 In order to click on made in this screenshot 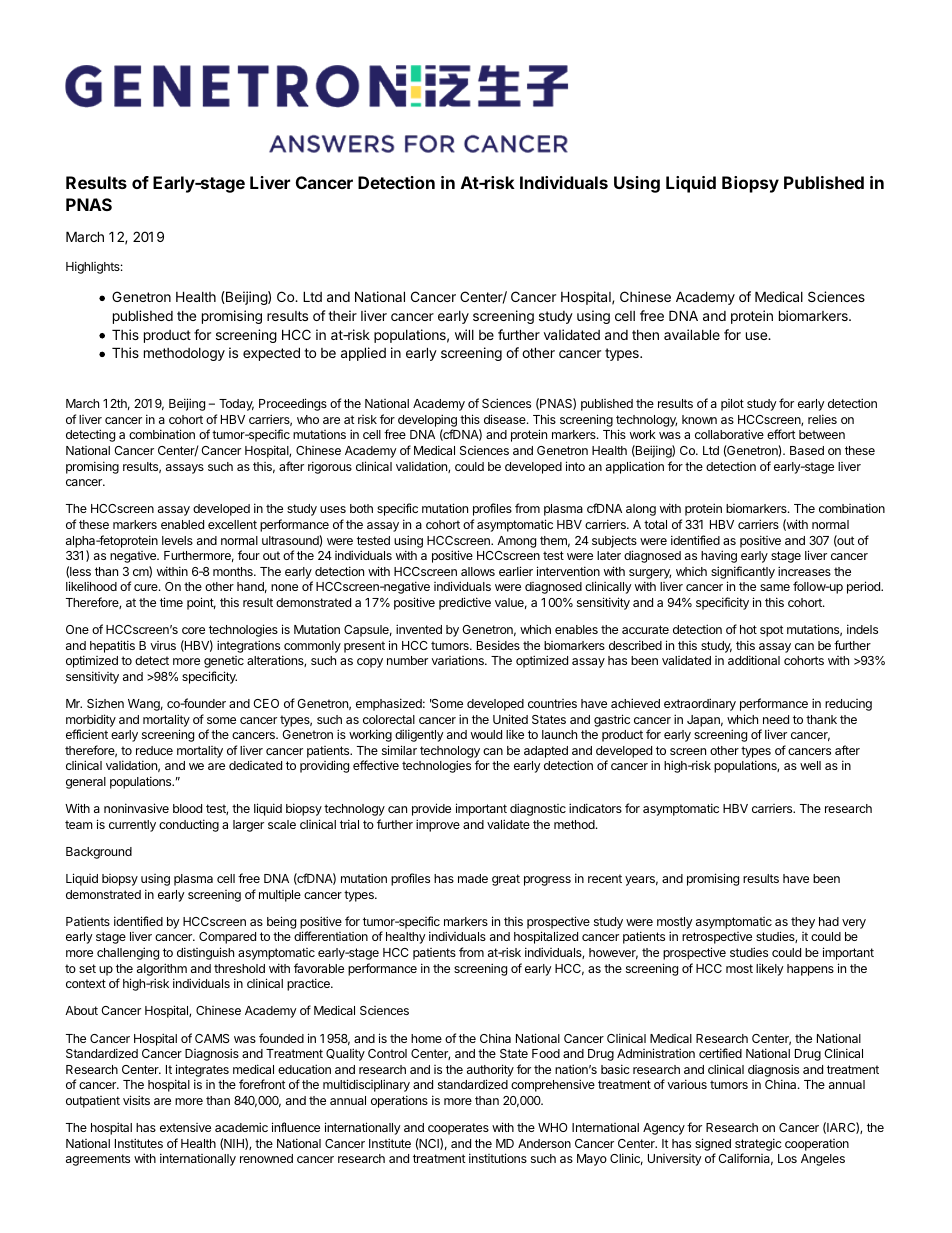, I will do `click(473, 878)`.
